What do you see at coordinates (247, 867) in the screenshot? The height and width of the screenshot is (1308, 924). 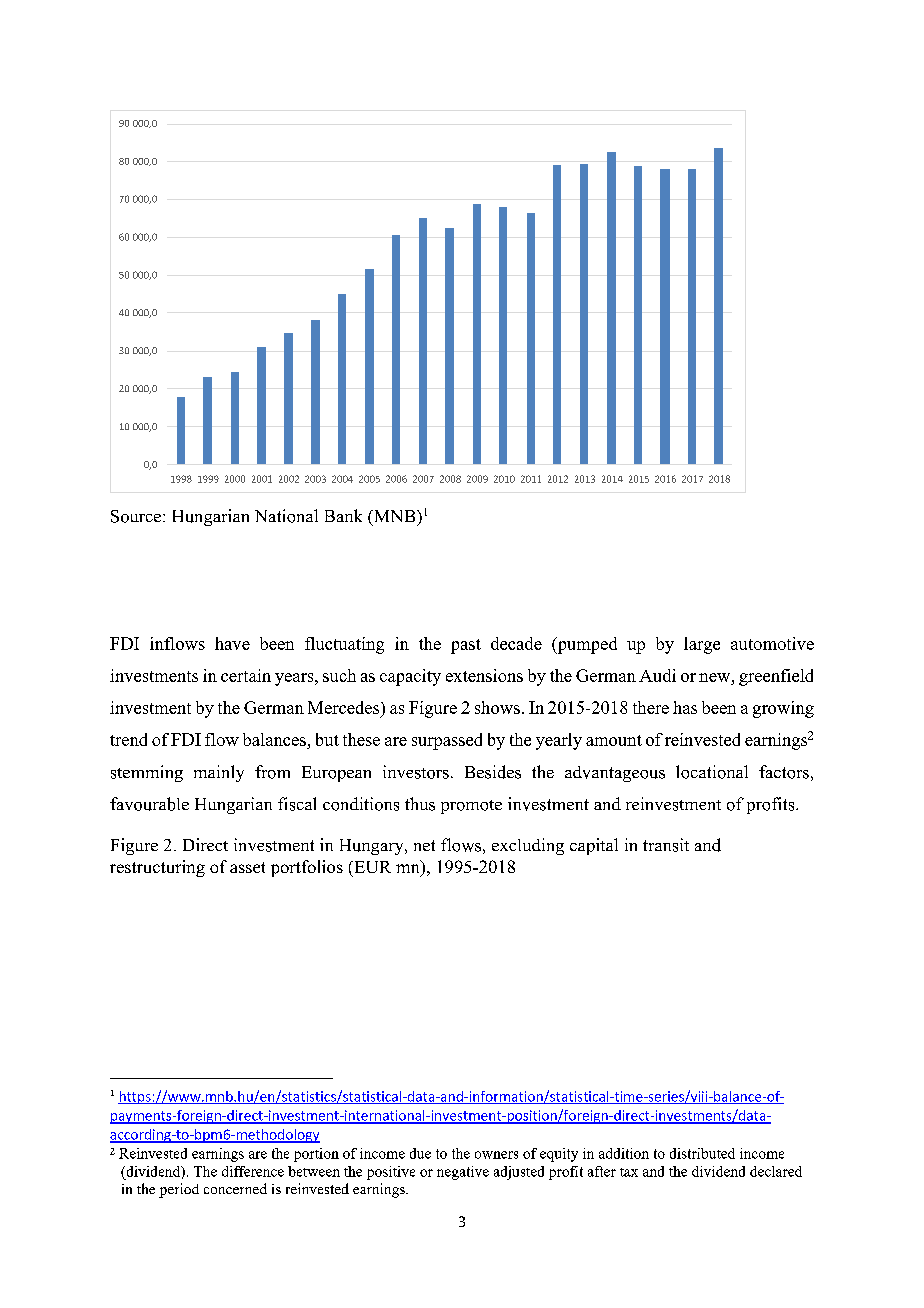 I see `asset` at bounding box center [247, 867].
